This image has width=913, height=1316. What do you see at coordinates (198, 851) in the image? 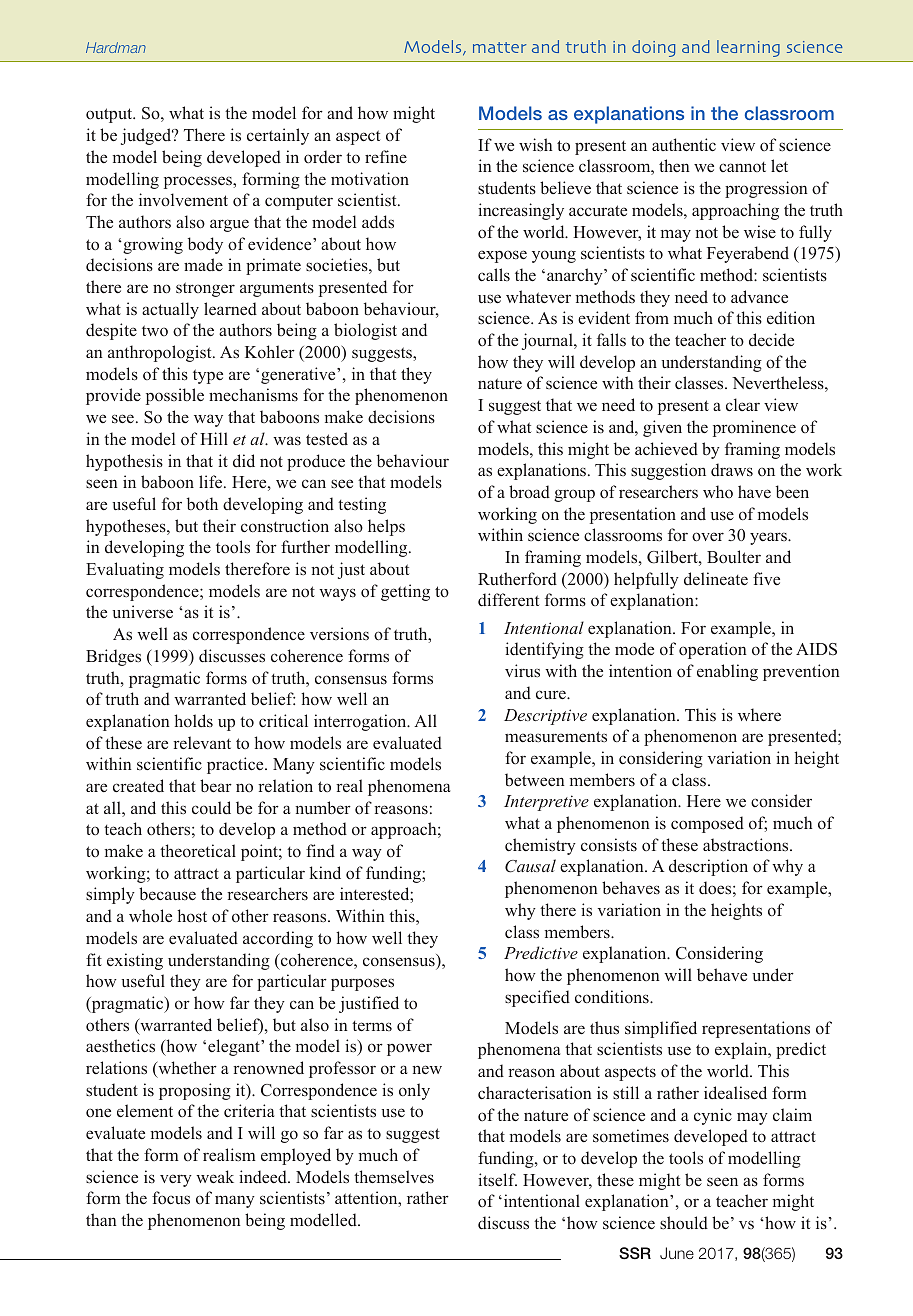
I see `theoretical` at bounding box center [198, 851].
